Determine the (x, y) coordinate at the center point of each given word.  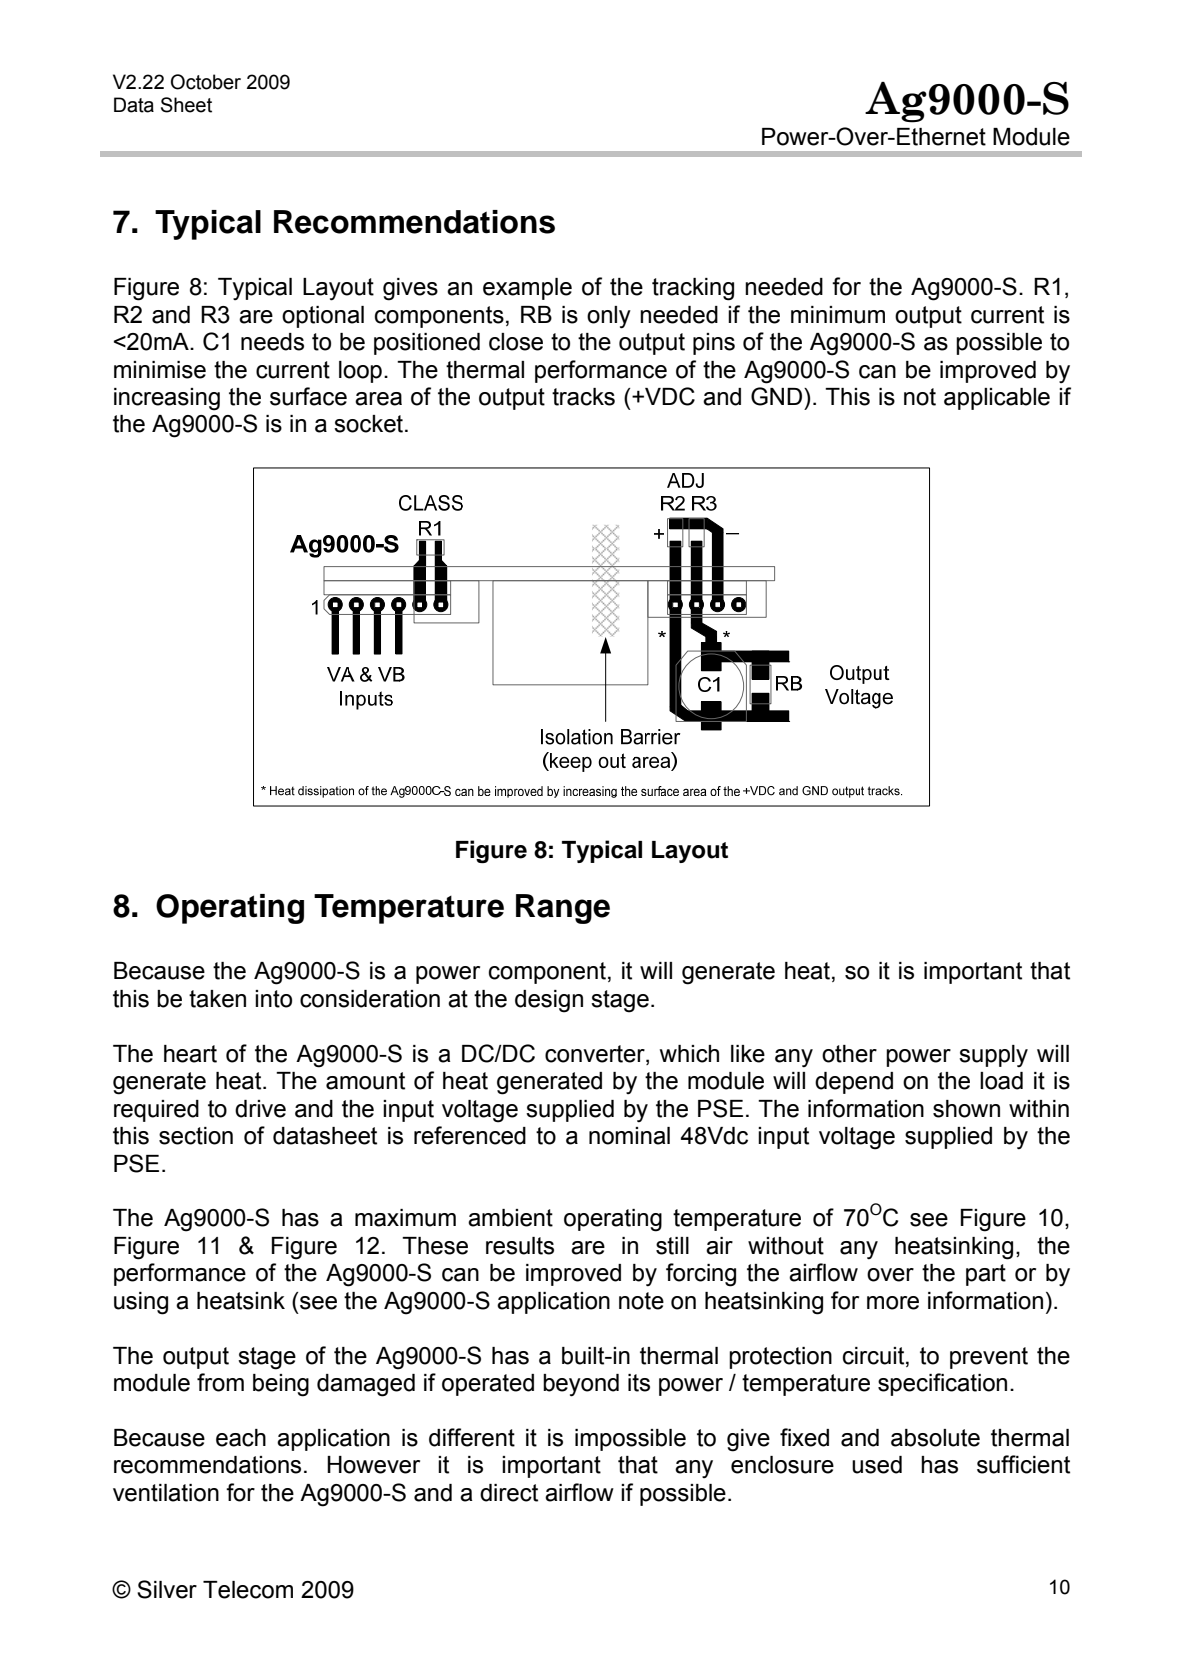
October (206, 82)
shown (966, 1109)
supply (993, 1056)
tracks (583, 397)
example (527, 289)
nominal (629, 1136)
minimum (838, 315)
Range (563, 909)
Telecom (248, 1590)
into (273, 999)
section (196, 1136)
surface (308, 396)
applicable (997, 399)
